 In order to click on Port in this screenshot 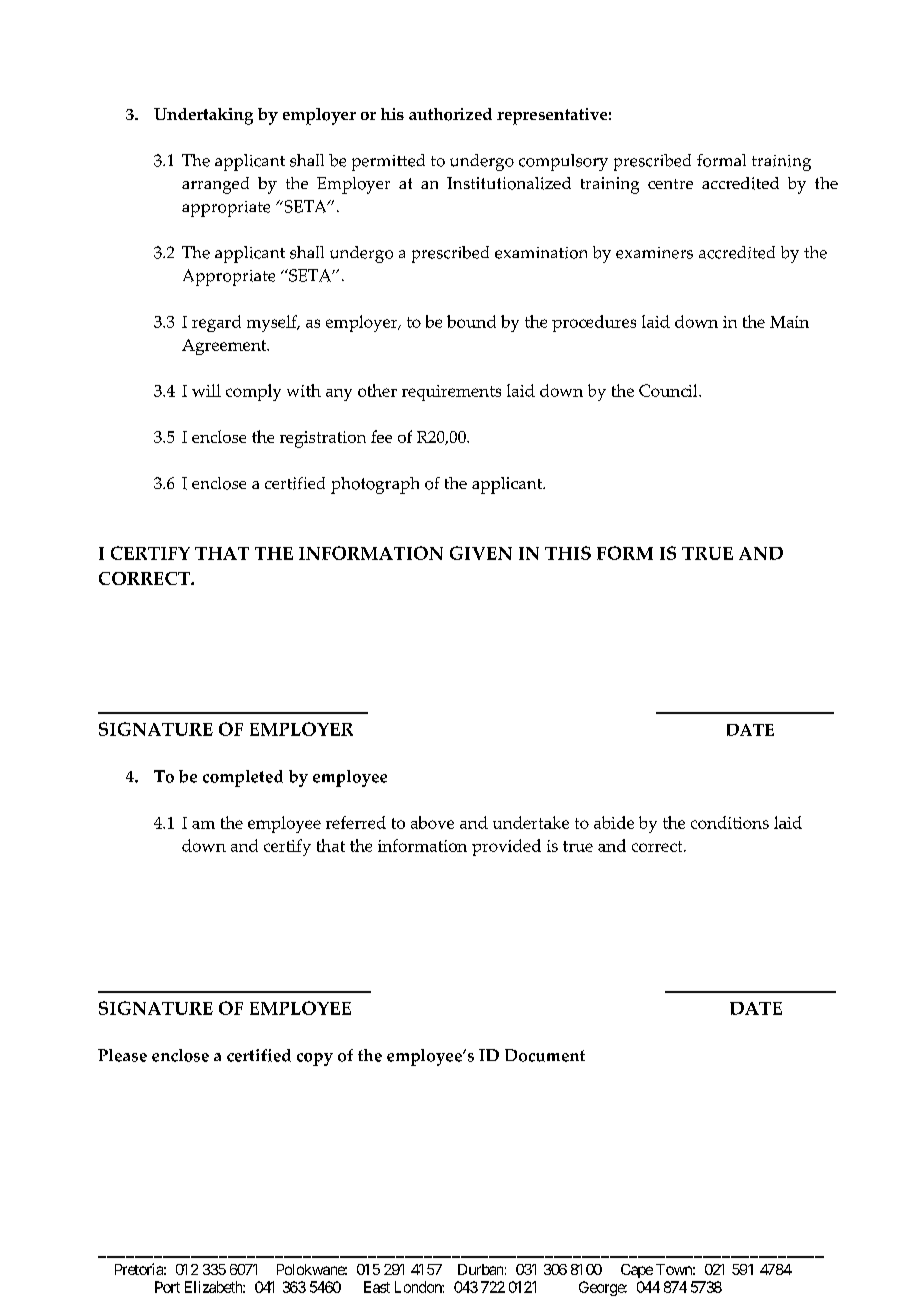, I will do `click(167, 1287)`.
